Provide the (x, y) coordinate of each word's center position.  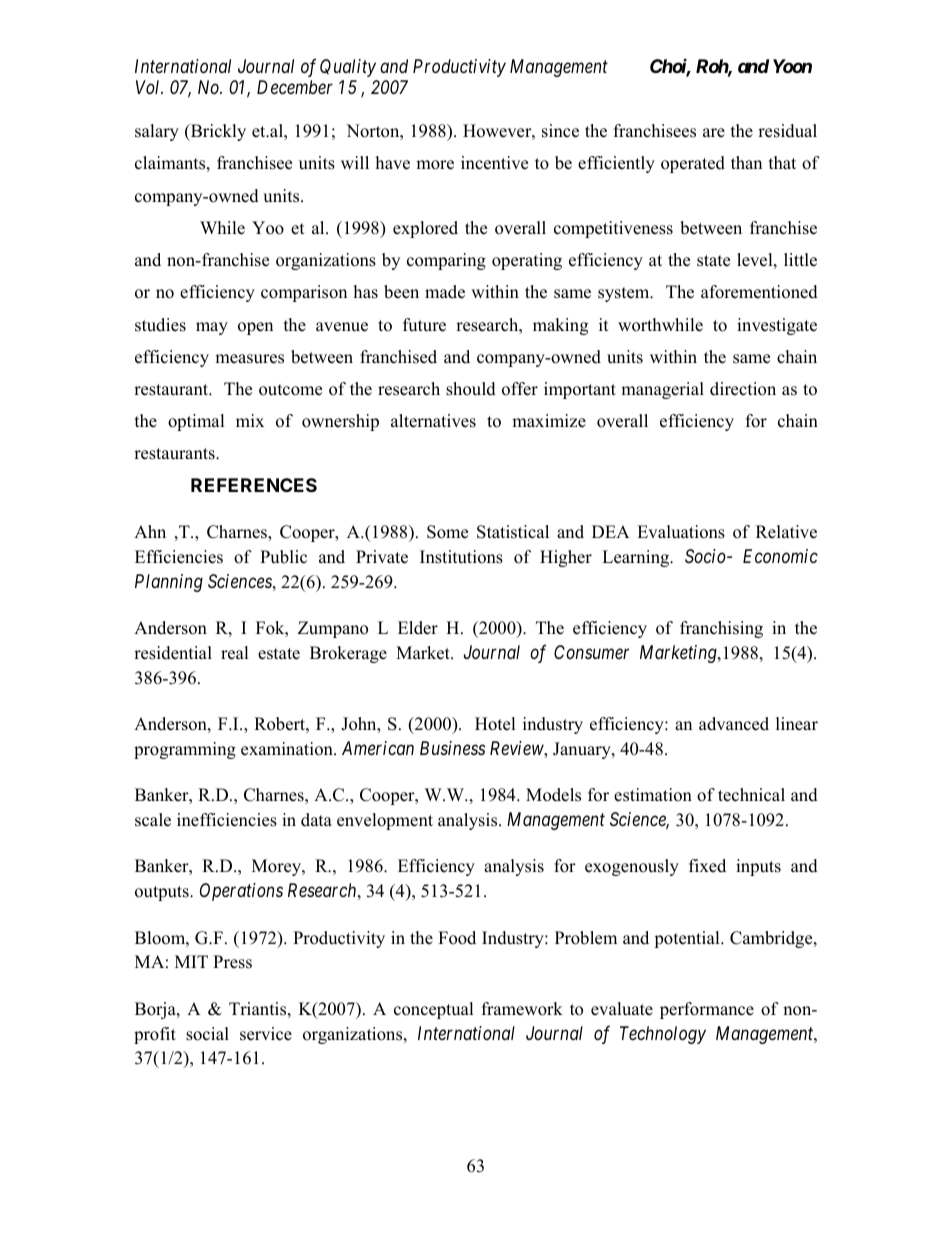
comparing (446, 261)
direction (743, 389)
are (714, 133)
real (235, 653)
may (212, 328)
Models (553, 795)
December (295, 87)
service (266, 1034)
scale (153, 820)
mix (250, 420)
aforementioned (759, 292)
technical (751, 795)
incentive (494, 163)
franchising (721, 629)
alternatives (433, 421)
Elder (418, 628)
